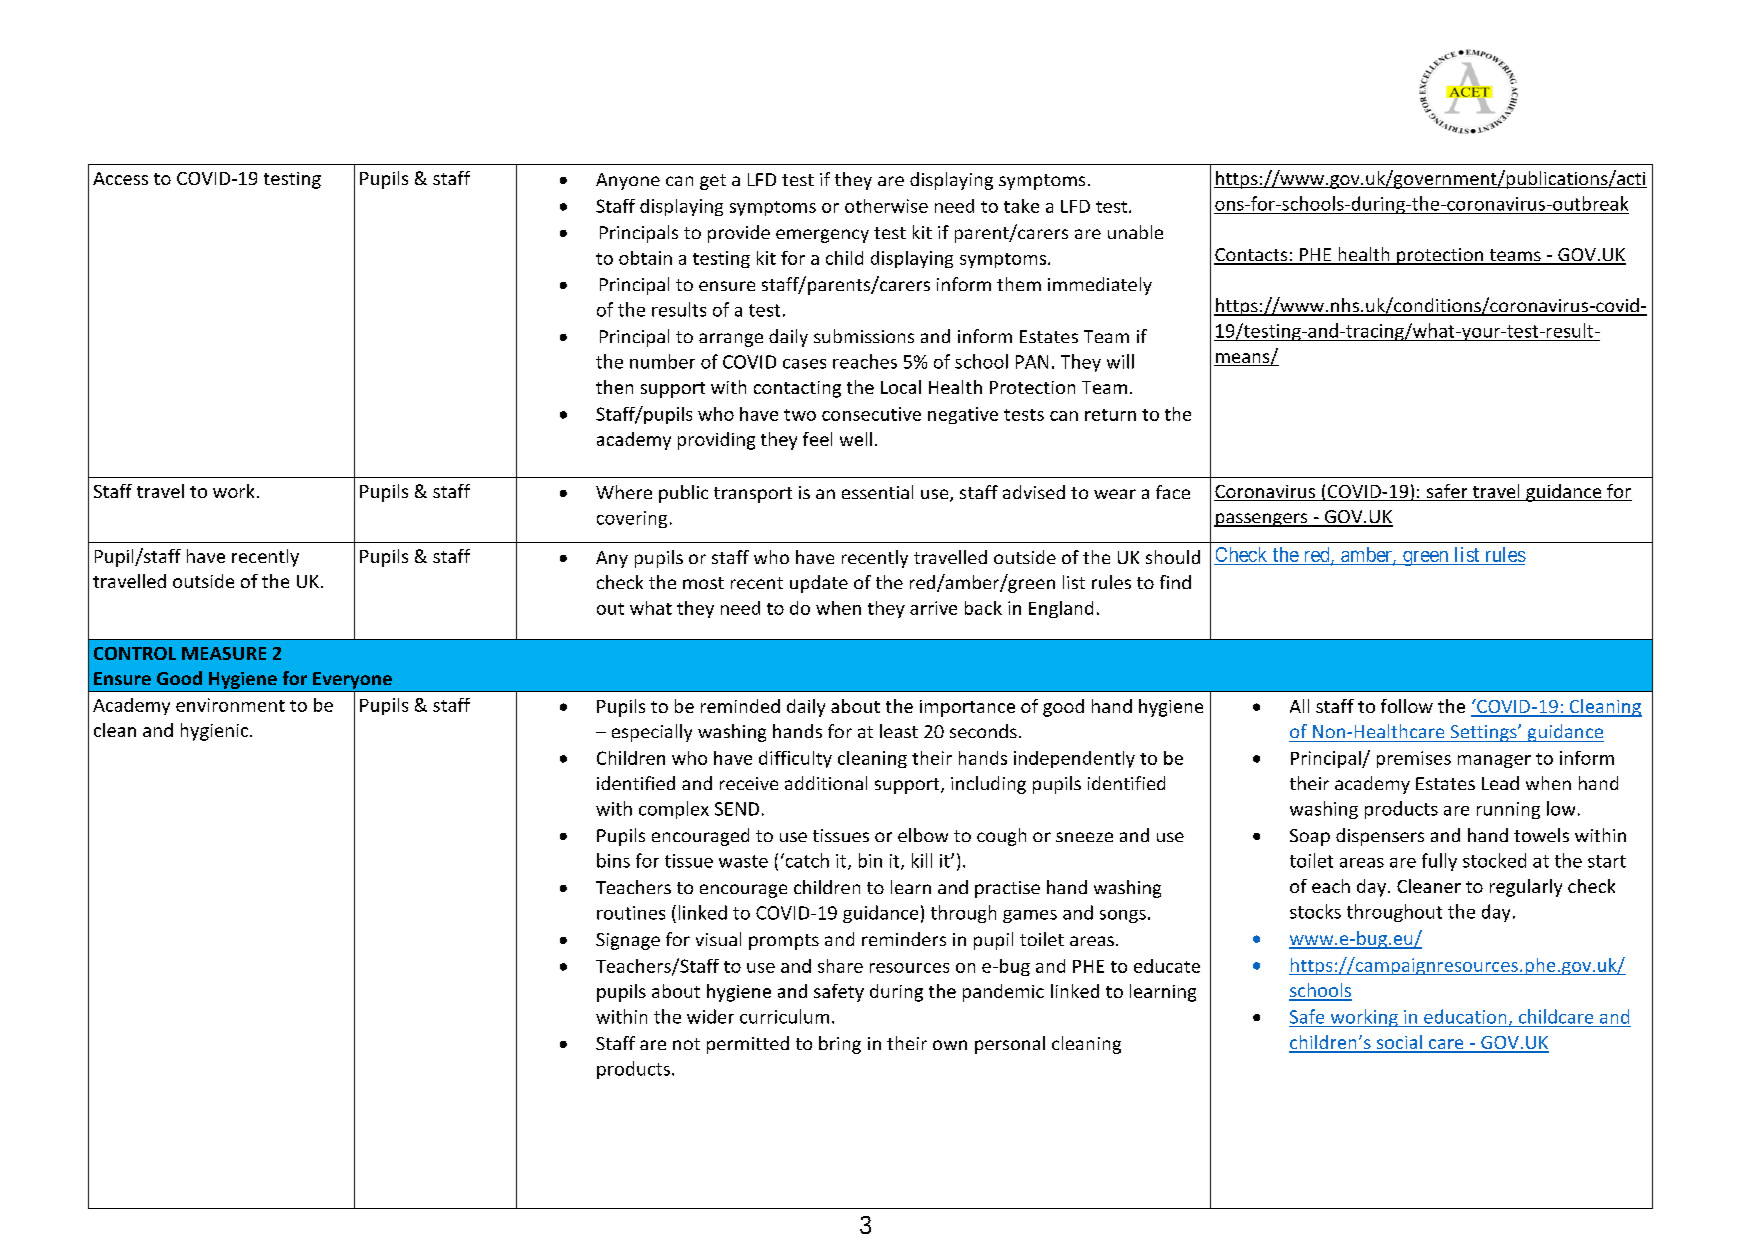 The image size is (1752, 1240). I want to click on not, so click(686, 1044).
